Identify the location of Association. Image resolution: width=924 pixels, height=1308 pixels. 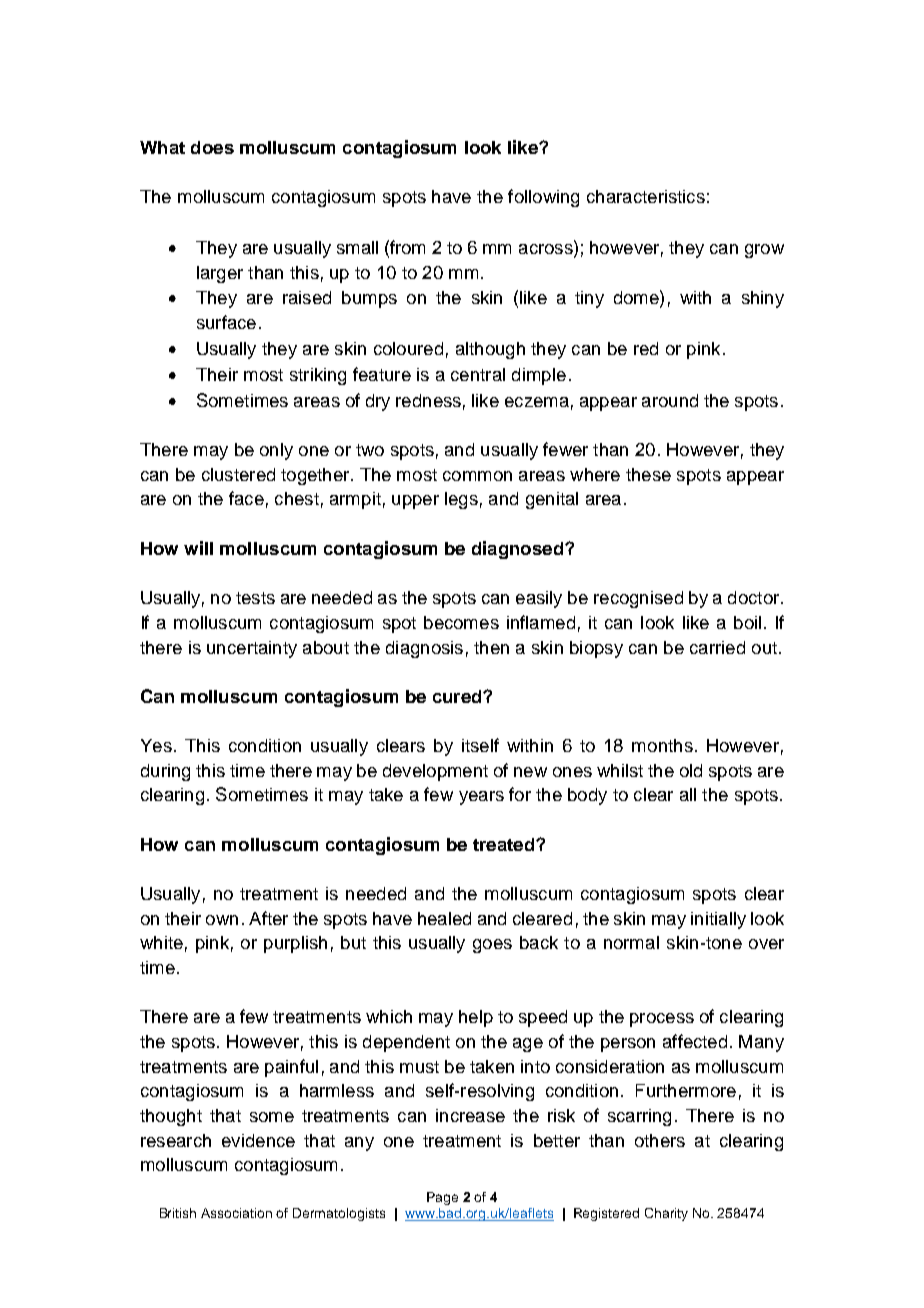
(236, 1213).
